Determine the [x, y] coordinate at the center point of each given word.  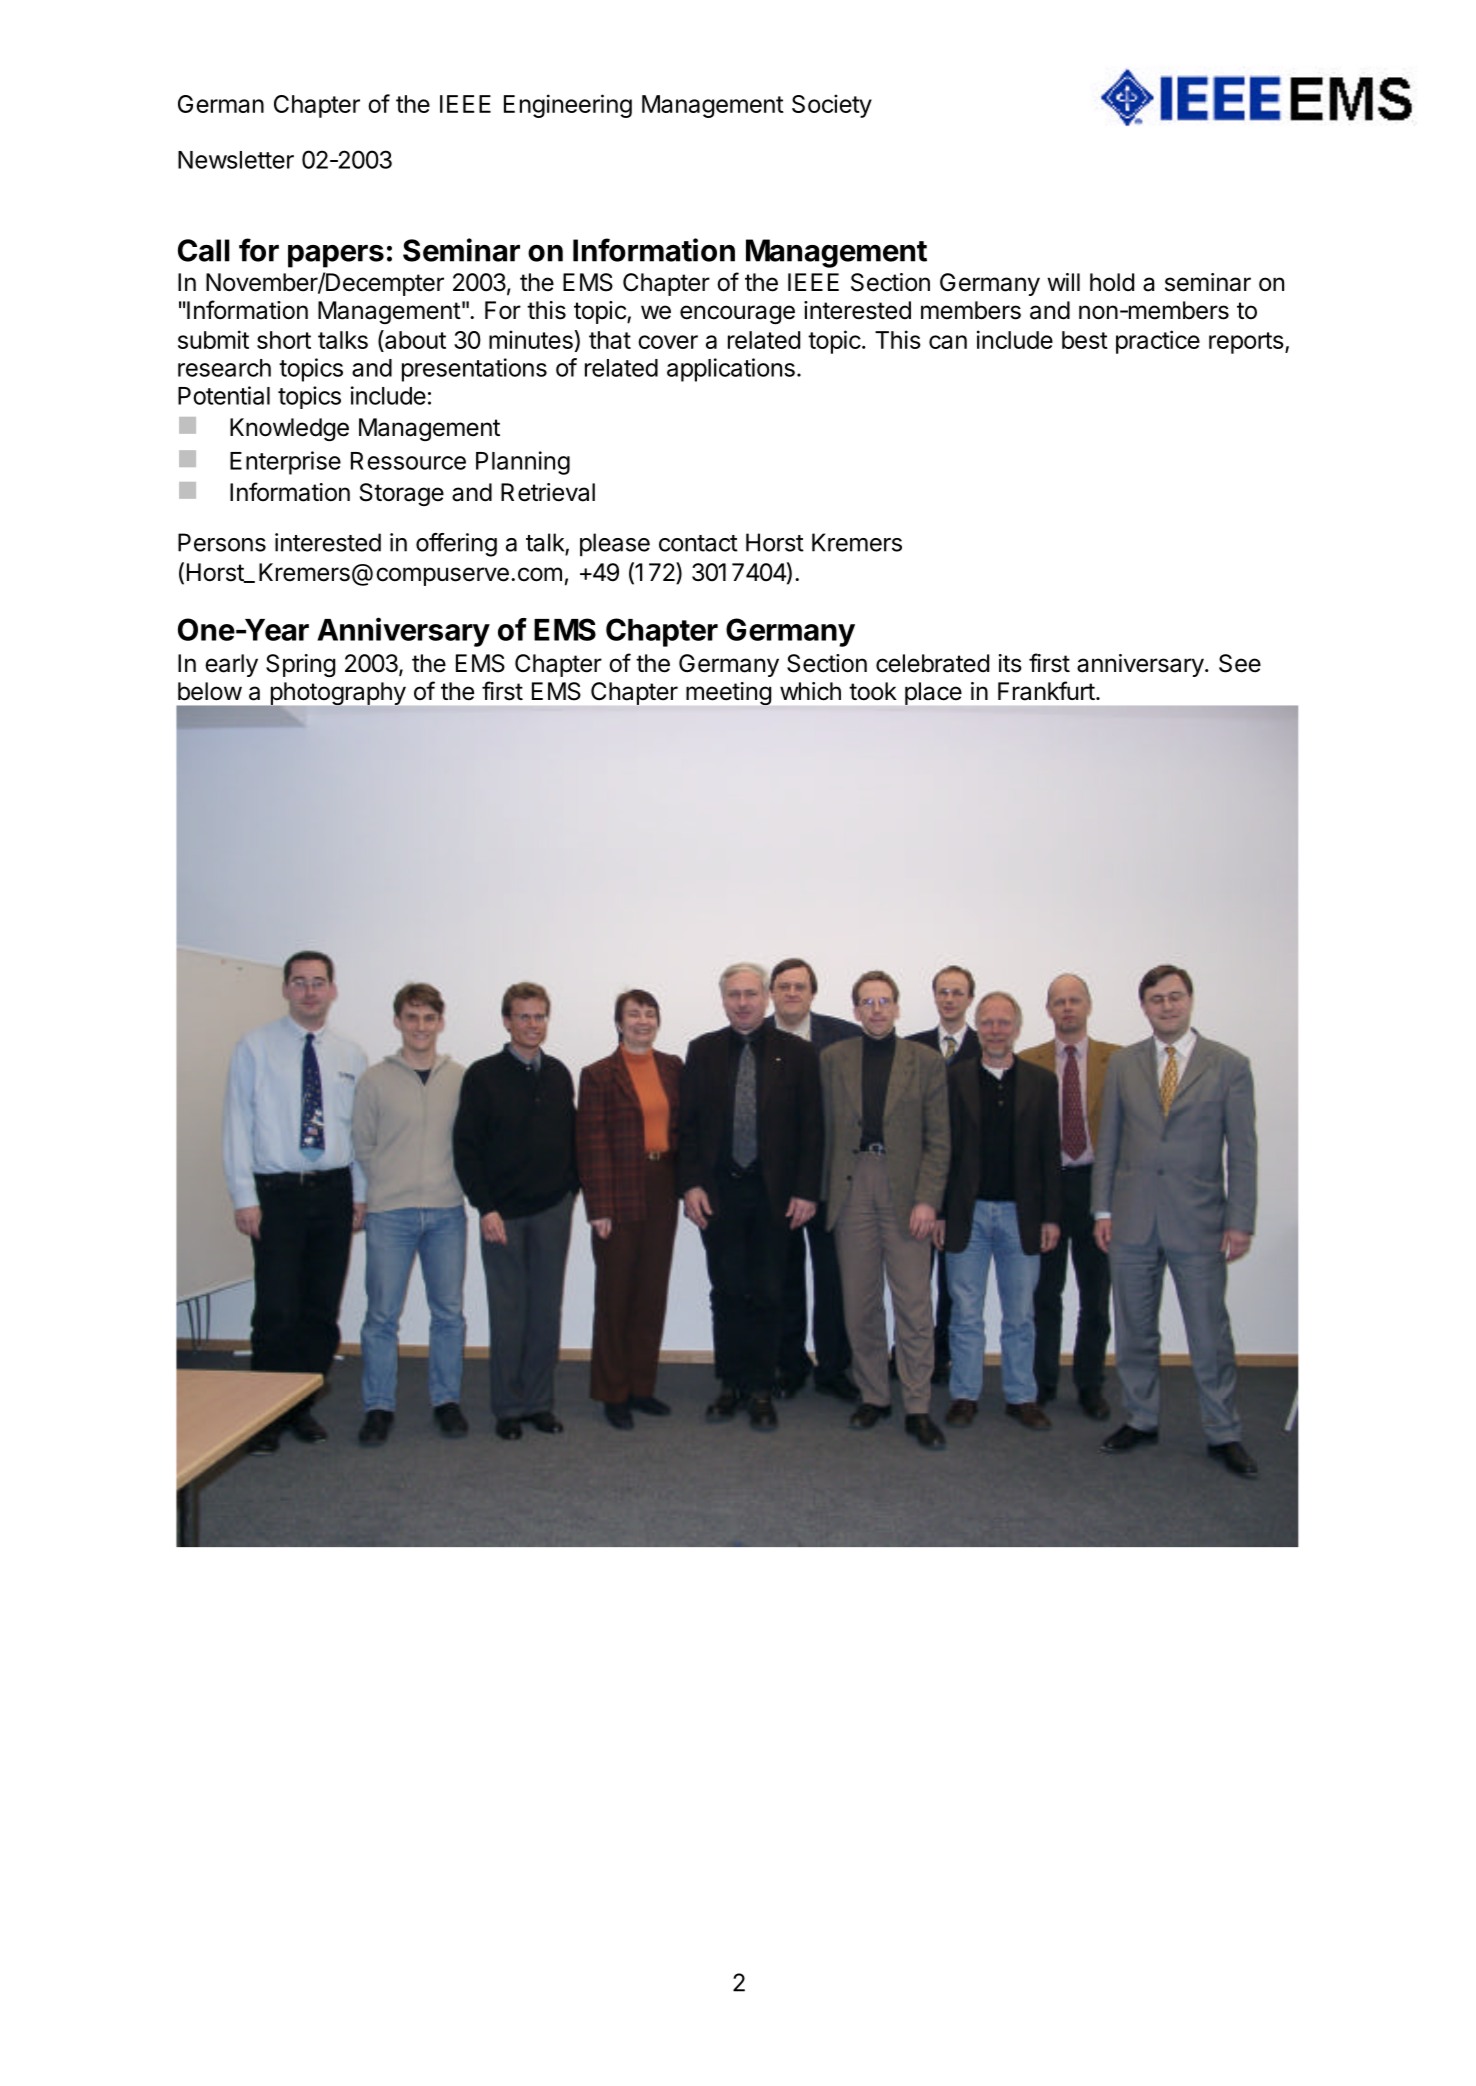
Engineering [568, 106]
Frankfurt [1046, 691]
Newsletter [236, 160]
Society [832, 106]
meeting [728, 693]
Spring [300, 665]
